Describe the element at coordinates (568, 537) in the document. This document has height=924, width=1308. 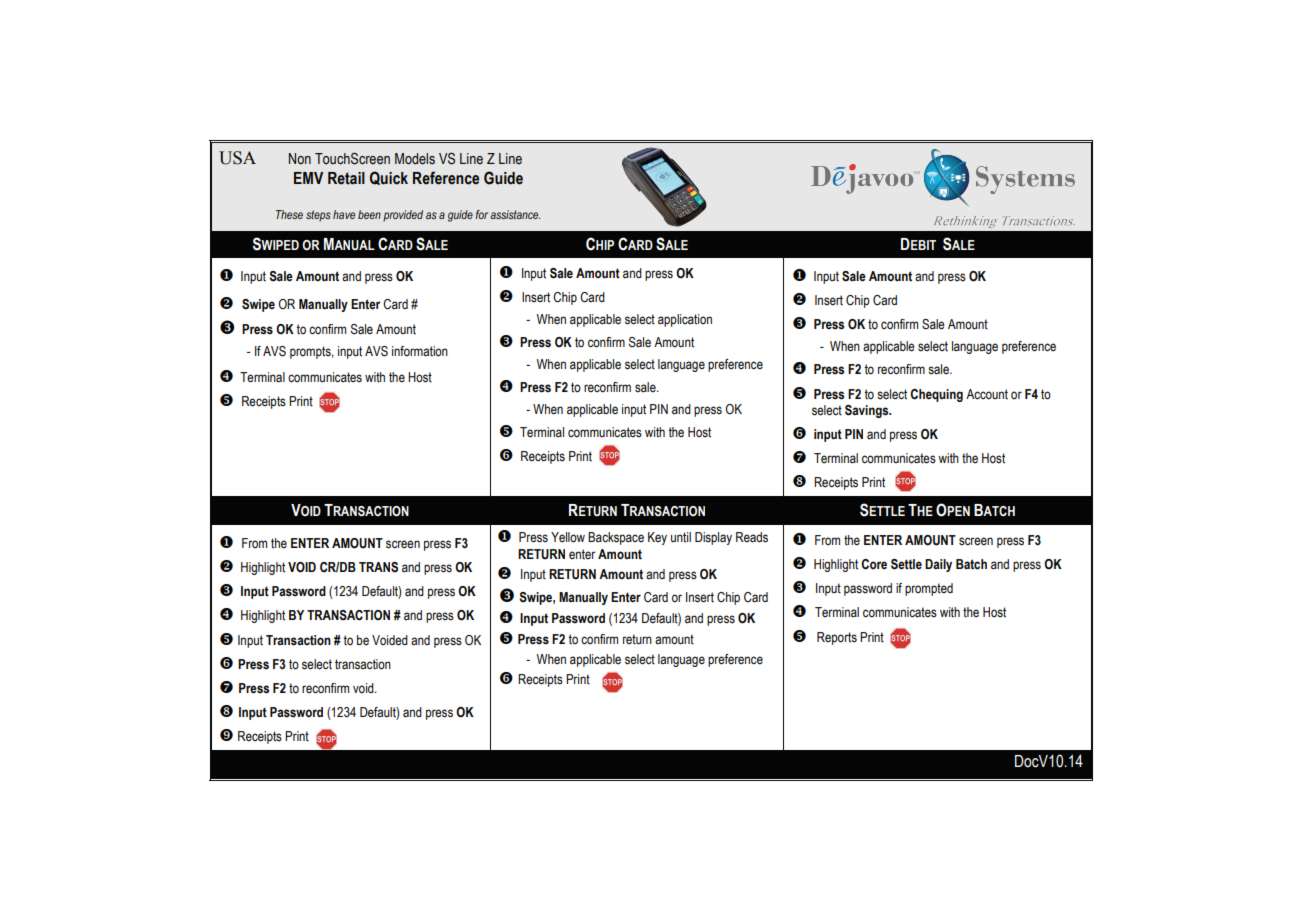
I see `Yellow` at that location.
